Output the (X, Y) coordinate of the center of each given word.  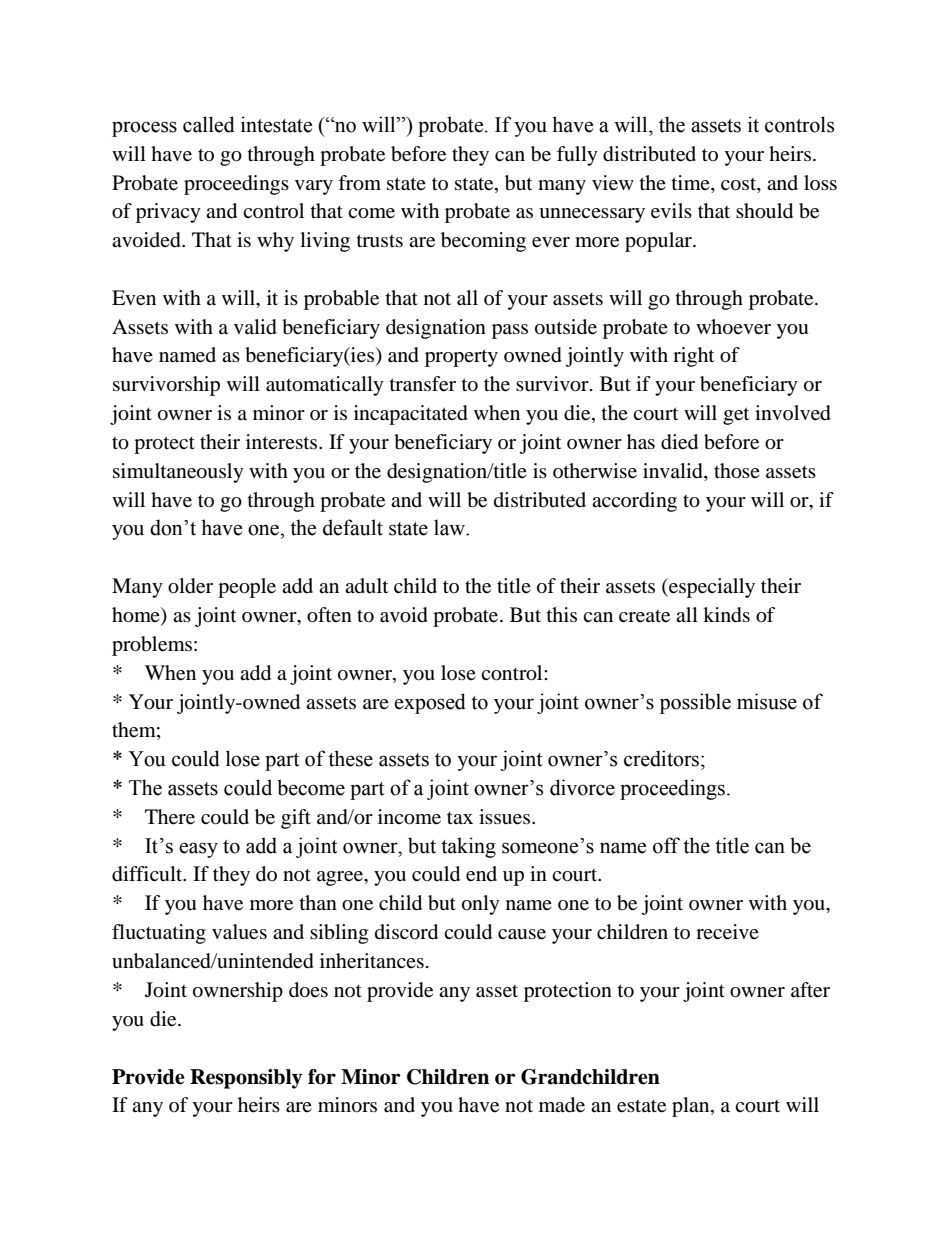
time (692, 182)
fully (577, 156)
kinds (726, 615)
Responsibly (246, 1079)
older (190, 586)
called (209, 124)
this (562, 614)
